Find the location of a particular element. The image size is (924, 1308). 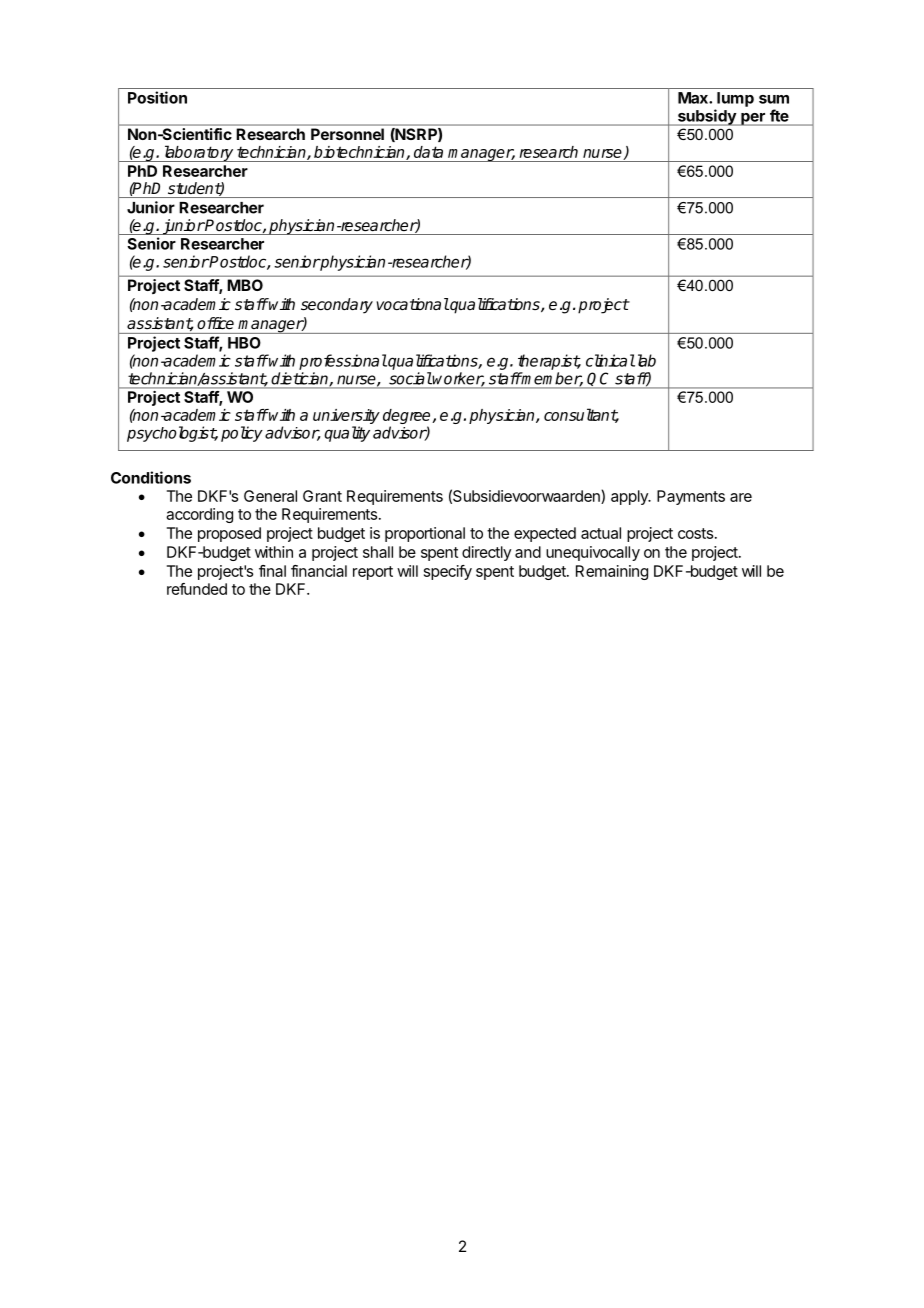

Position is located at coordinates (157, 97).
